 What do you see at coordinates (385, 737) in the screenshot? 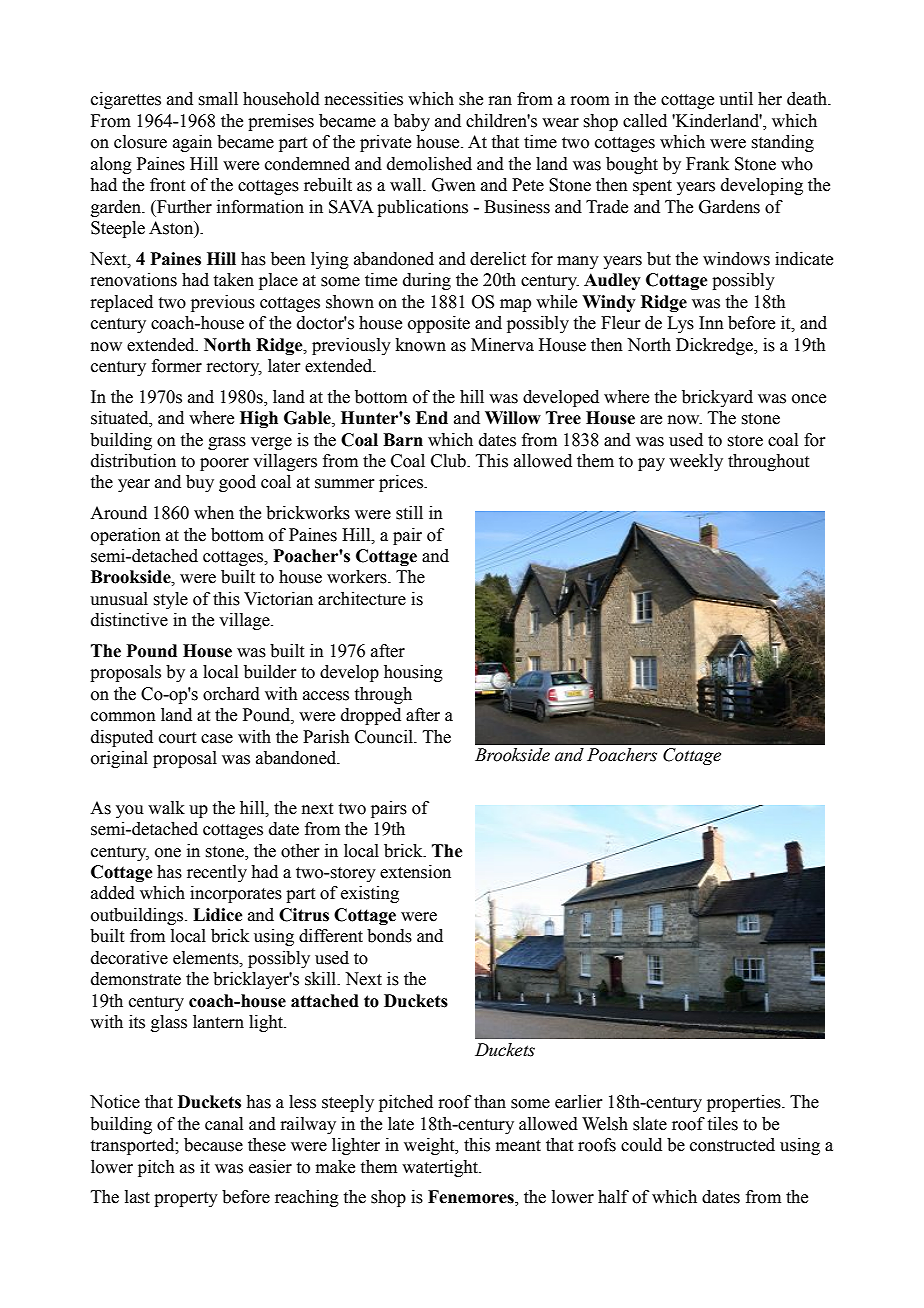
I see `Council` at bounding box center [385, 737].
